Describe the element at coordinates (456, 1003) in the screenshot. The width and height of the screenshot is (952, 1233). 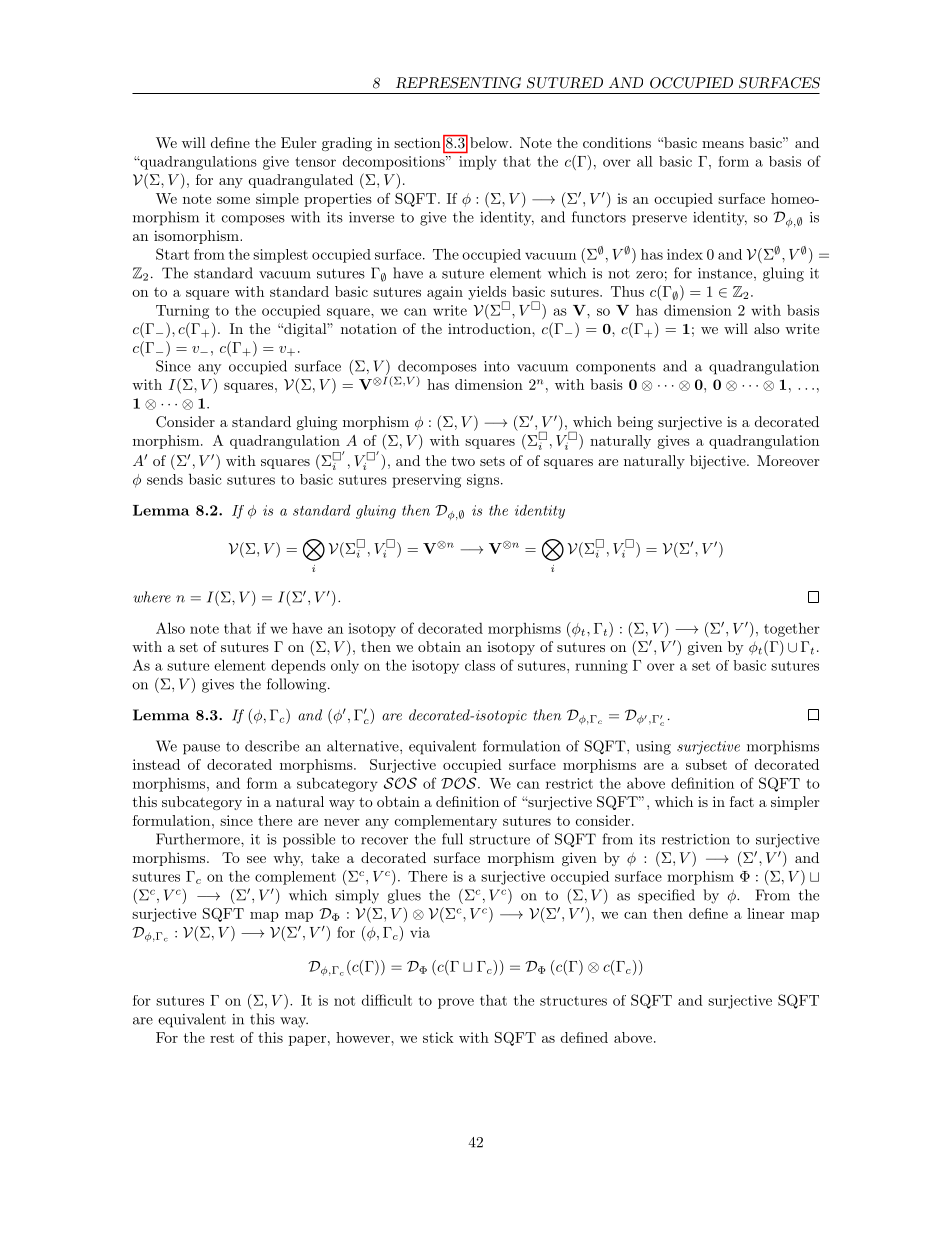
I see `prove` at that location.
